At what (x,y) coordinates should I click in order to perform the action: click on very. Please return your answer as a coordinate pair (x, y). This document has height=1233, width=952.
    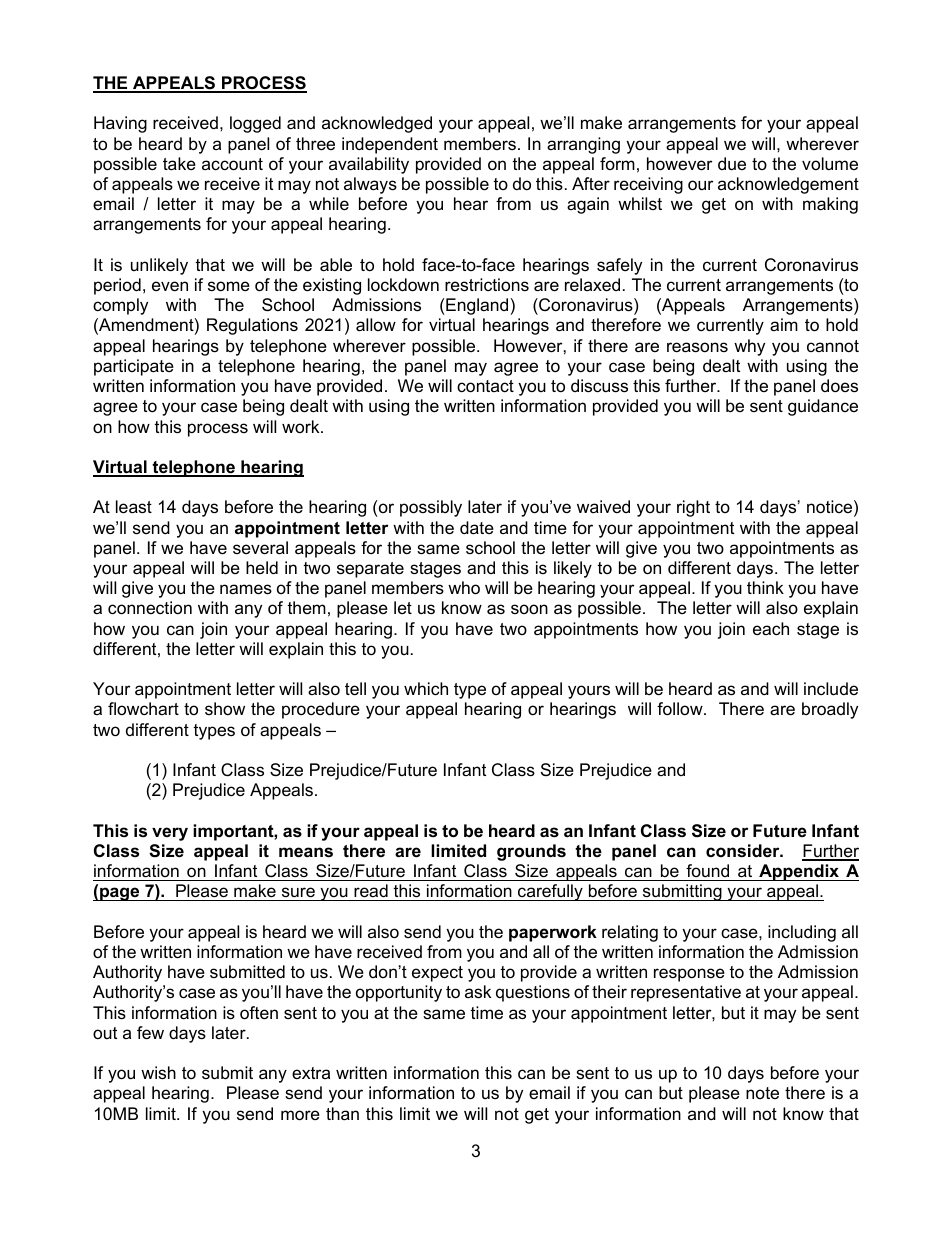
    Looking at the image, I should click on (170, 834).
